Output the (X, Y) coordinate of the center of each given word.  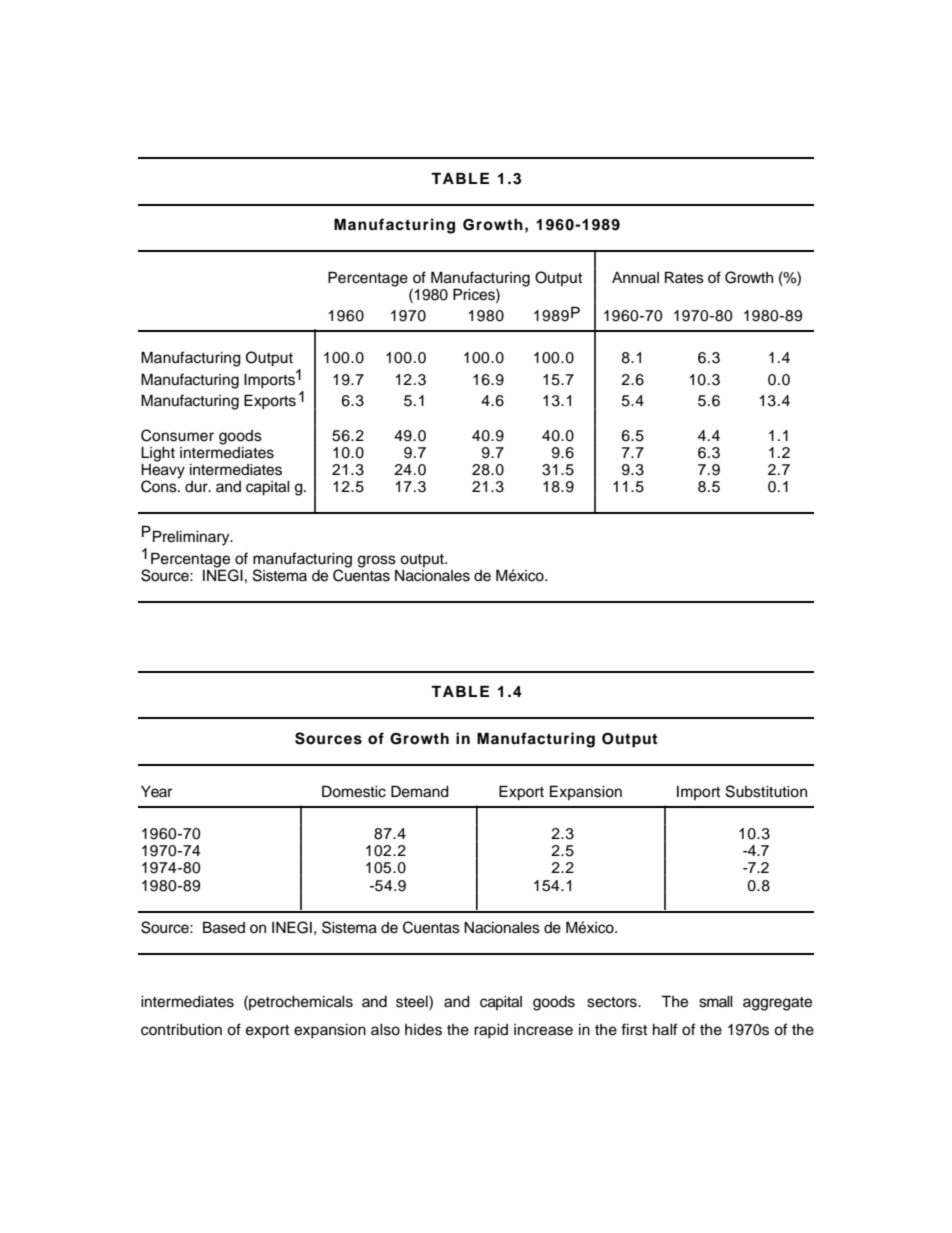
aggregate (777, 1004)
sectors (613, 1002)
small (716, 1002)
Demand (420, 791)
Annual (635, 278)
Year (156, 792)
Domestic (354, 791)
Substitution (766, 791)
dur (197, 487)
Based (224, 927)
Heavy (163, 471)
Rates (684, 277)
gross (377, 561)
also (385, 1030)
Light (158, 454)
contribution (181, 1030)
